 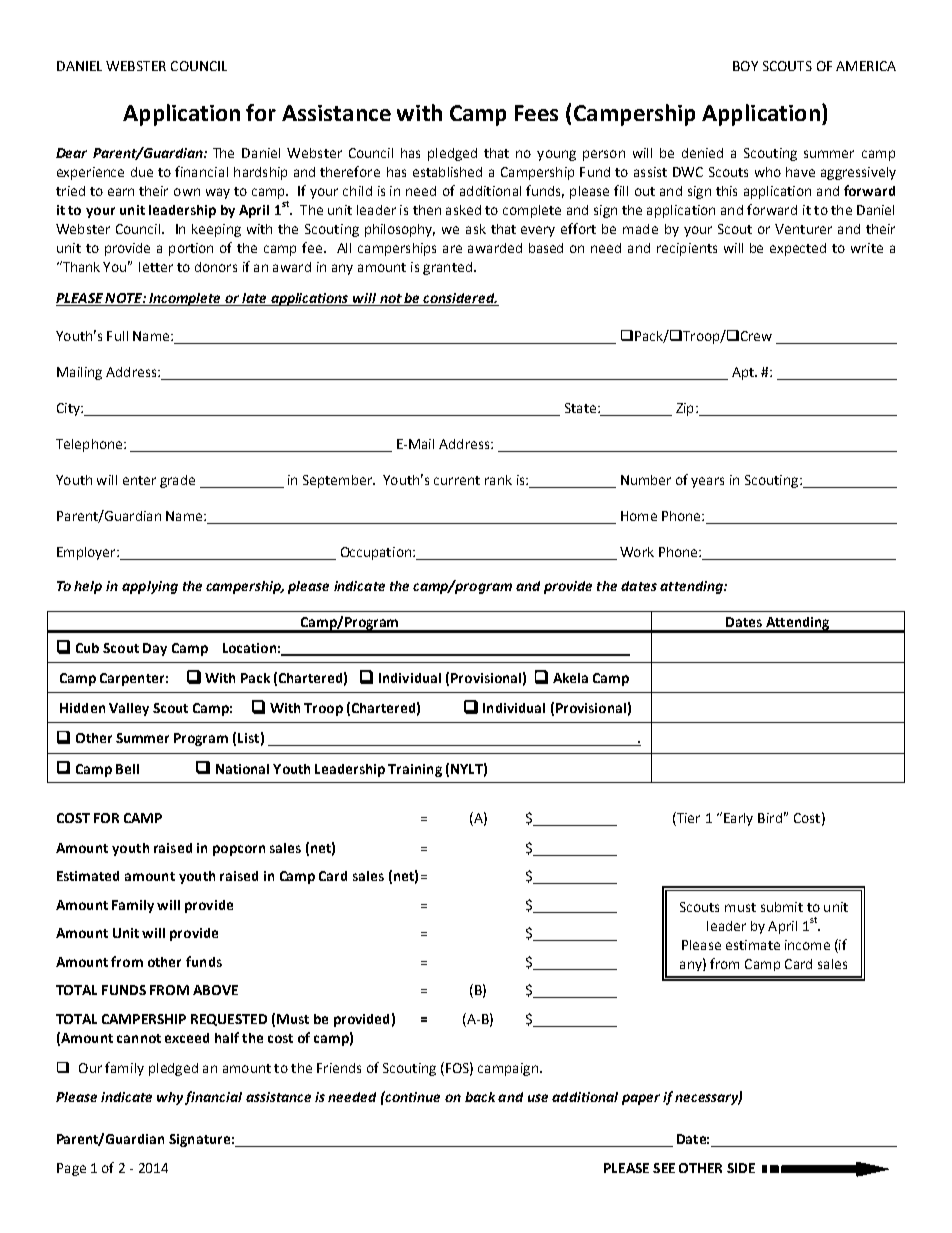 I want to click on Fees, so click(x=536, y=113).
